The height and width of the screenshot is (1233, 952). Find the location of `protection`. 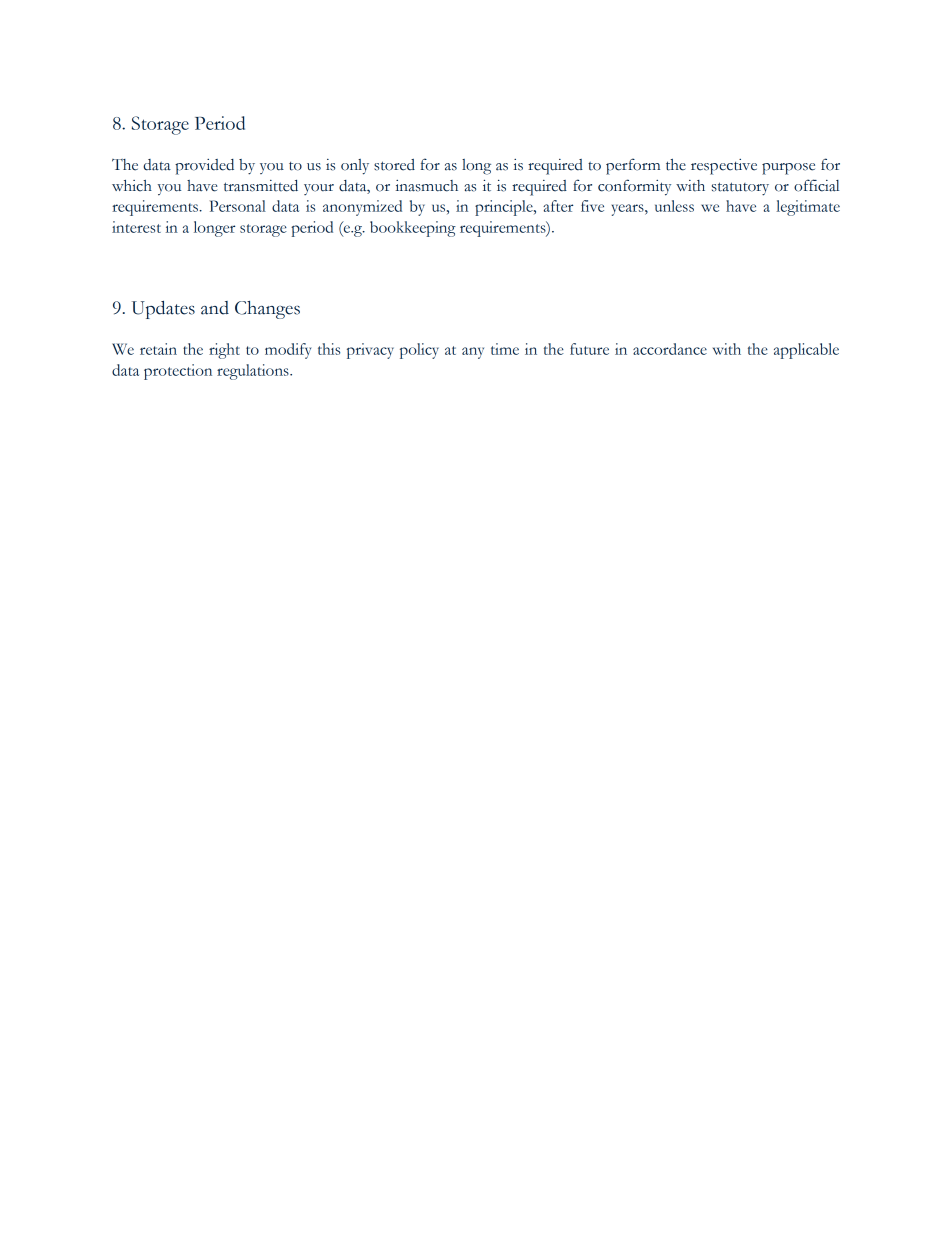

protection is located at coordinates (178, 372).
